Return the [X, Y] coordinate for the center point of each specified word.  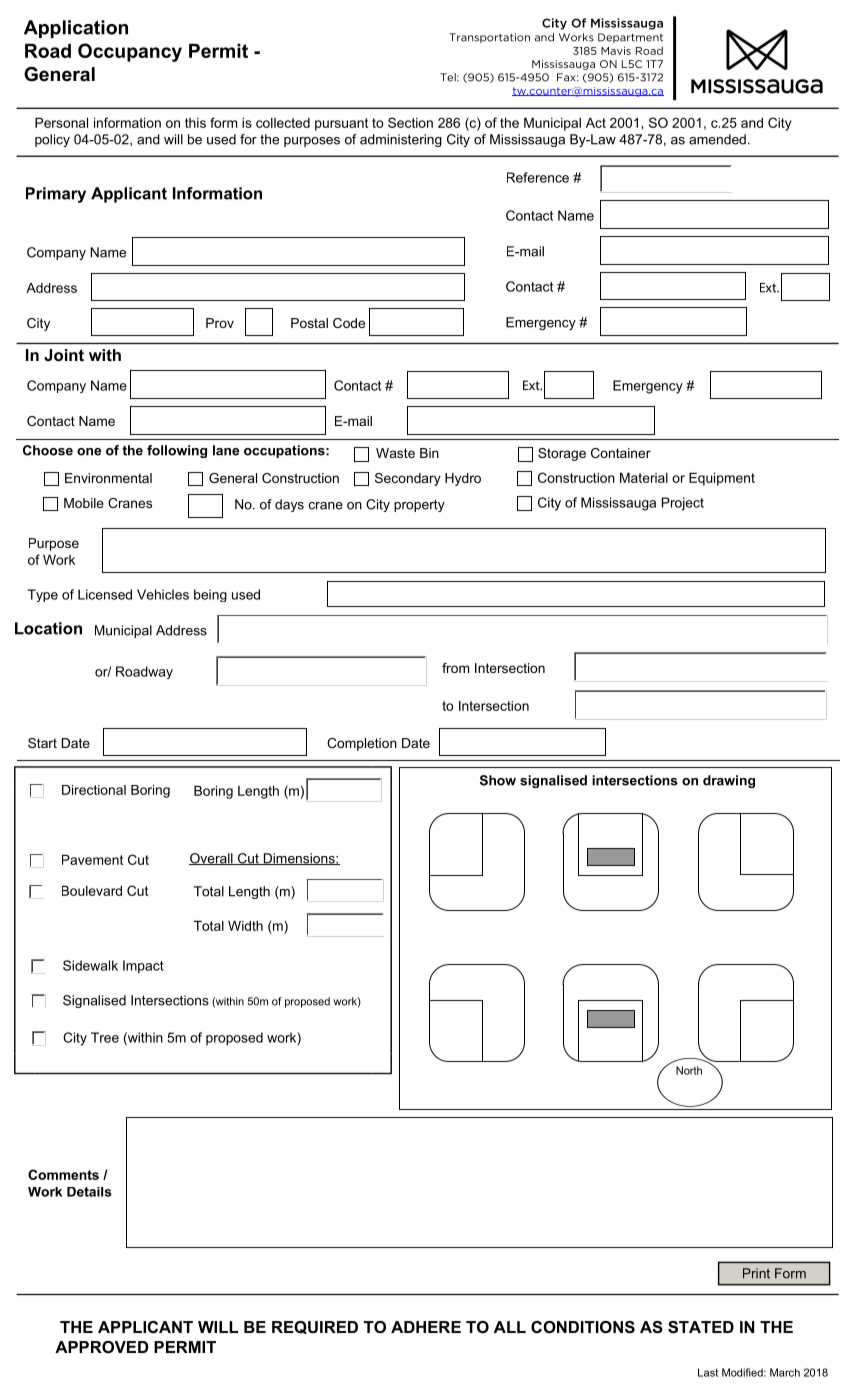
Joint [64, 355]
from [455, 668]
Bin [429, 453]
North [689, 1070]
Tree [105, 1037]
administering [401, 140]
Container [621, 453]
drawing [729, 781]
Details [89, 1192]
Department [630, 38]
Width [245, 926]
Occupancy [130, 52]
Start [42, 743]
